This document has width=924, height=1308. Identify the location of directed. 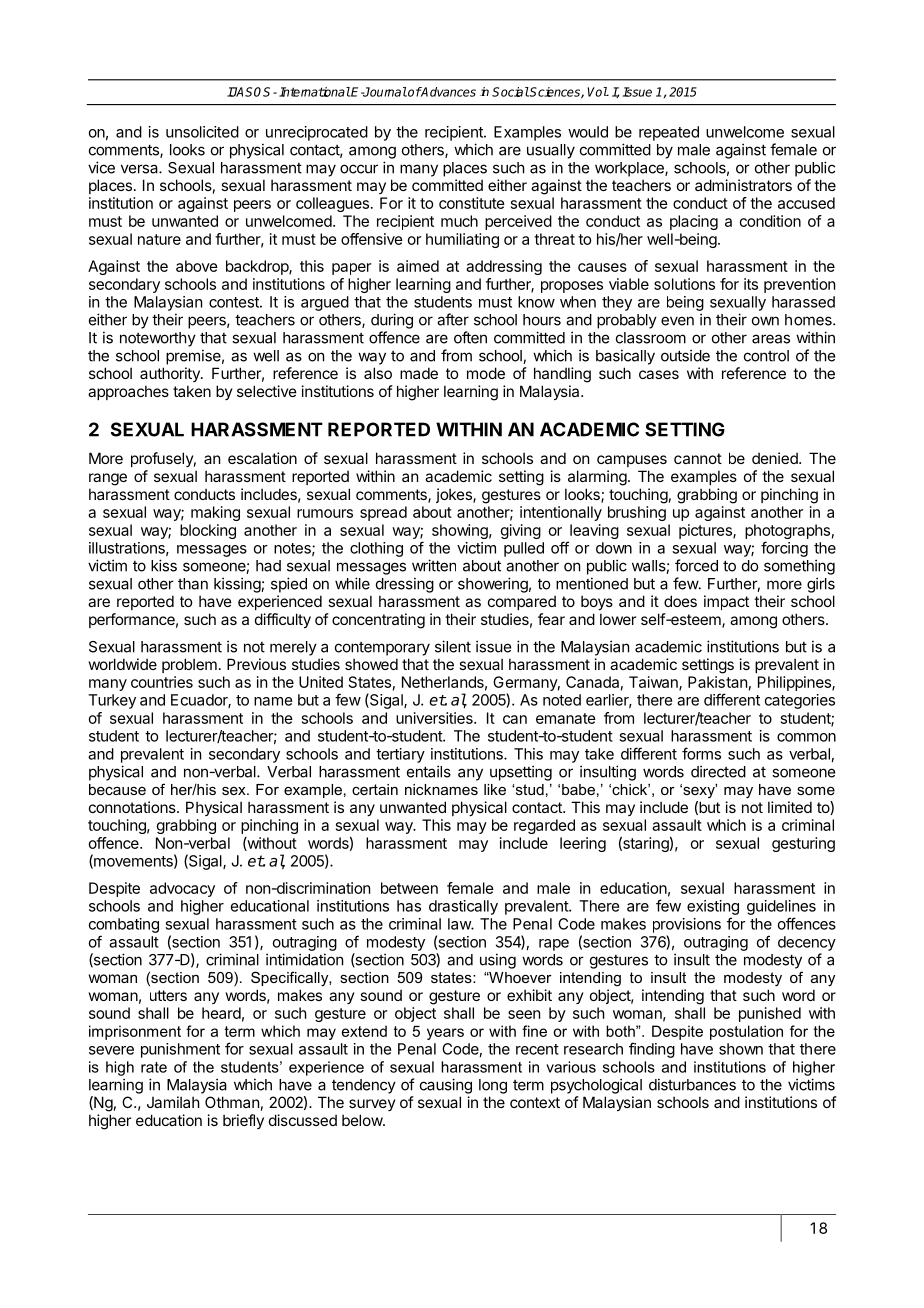
(718, 771).
